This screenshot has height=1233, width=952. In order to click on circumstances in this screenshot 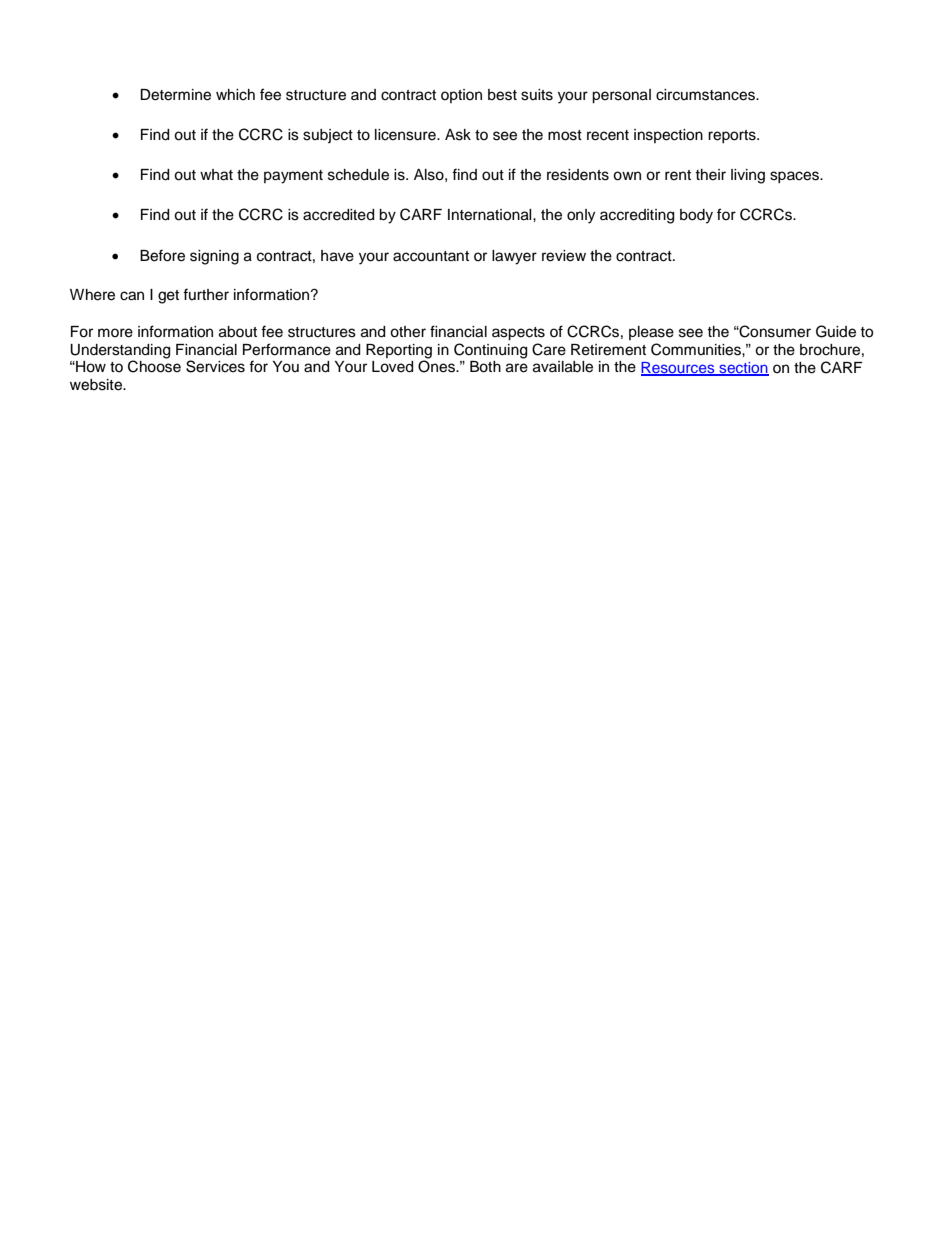, I will do `click(706, 95)`.
